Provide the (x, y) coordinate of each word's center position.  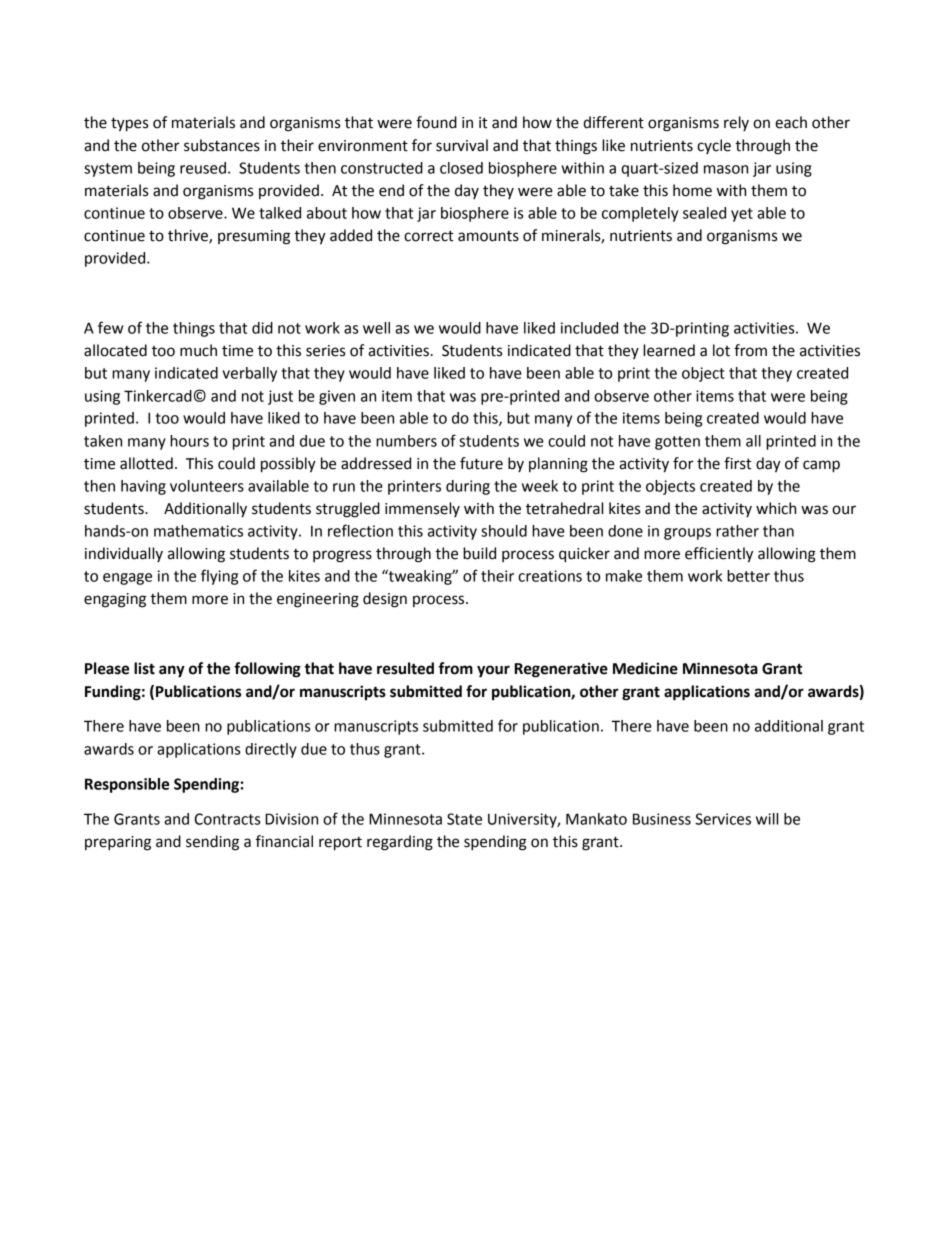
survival (462, 145)
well (376, 328)
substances (222, 145)
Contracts (227, 819)
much (198, 350)
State (464, 819)
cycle (714, 146)
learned (669, 350)
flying (219, 577)
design (385, 600)
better (748, 576)
